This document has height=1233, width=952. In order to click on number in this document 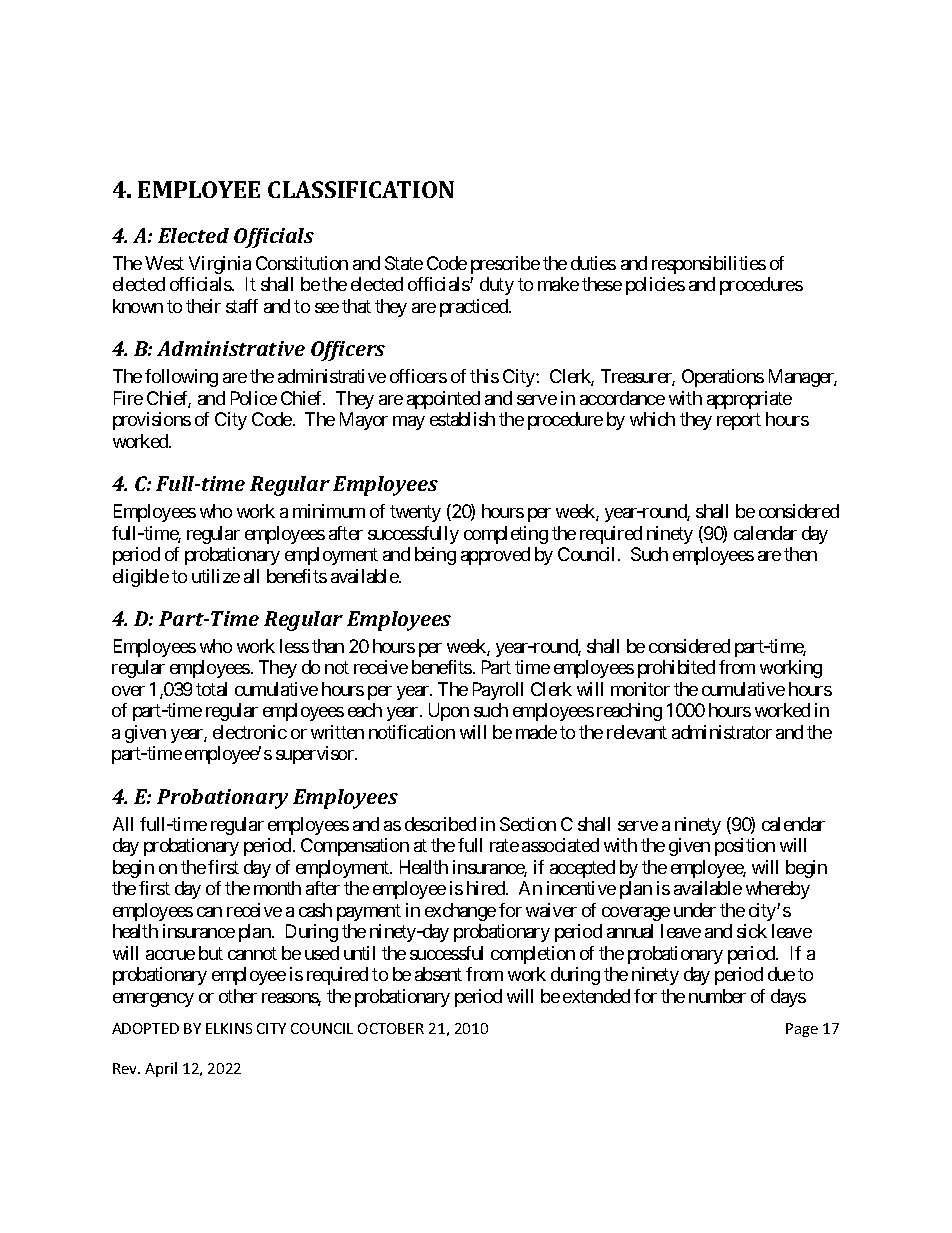, I will do `click(717, 996)`.
